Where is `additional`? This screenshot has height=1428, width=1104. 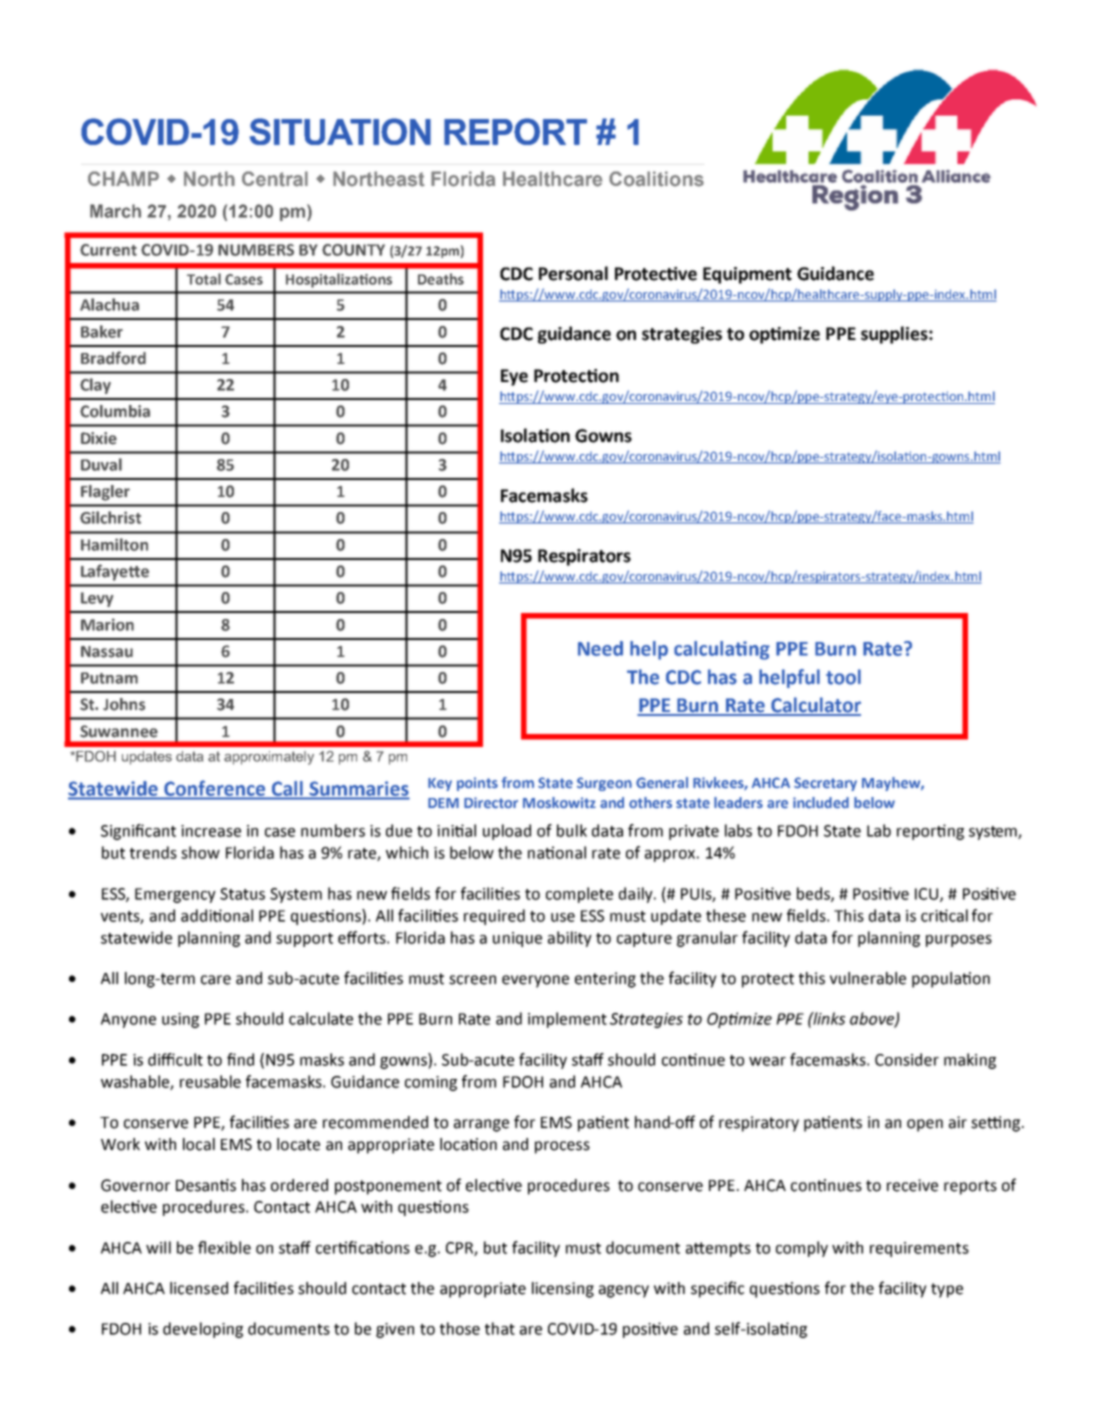
additional is located at coordinates (217, 915).
